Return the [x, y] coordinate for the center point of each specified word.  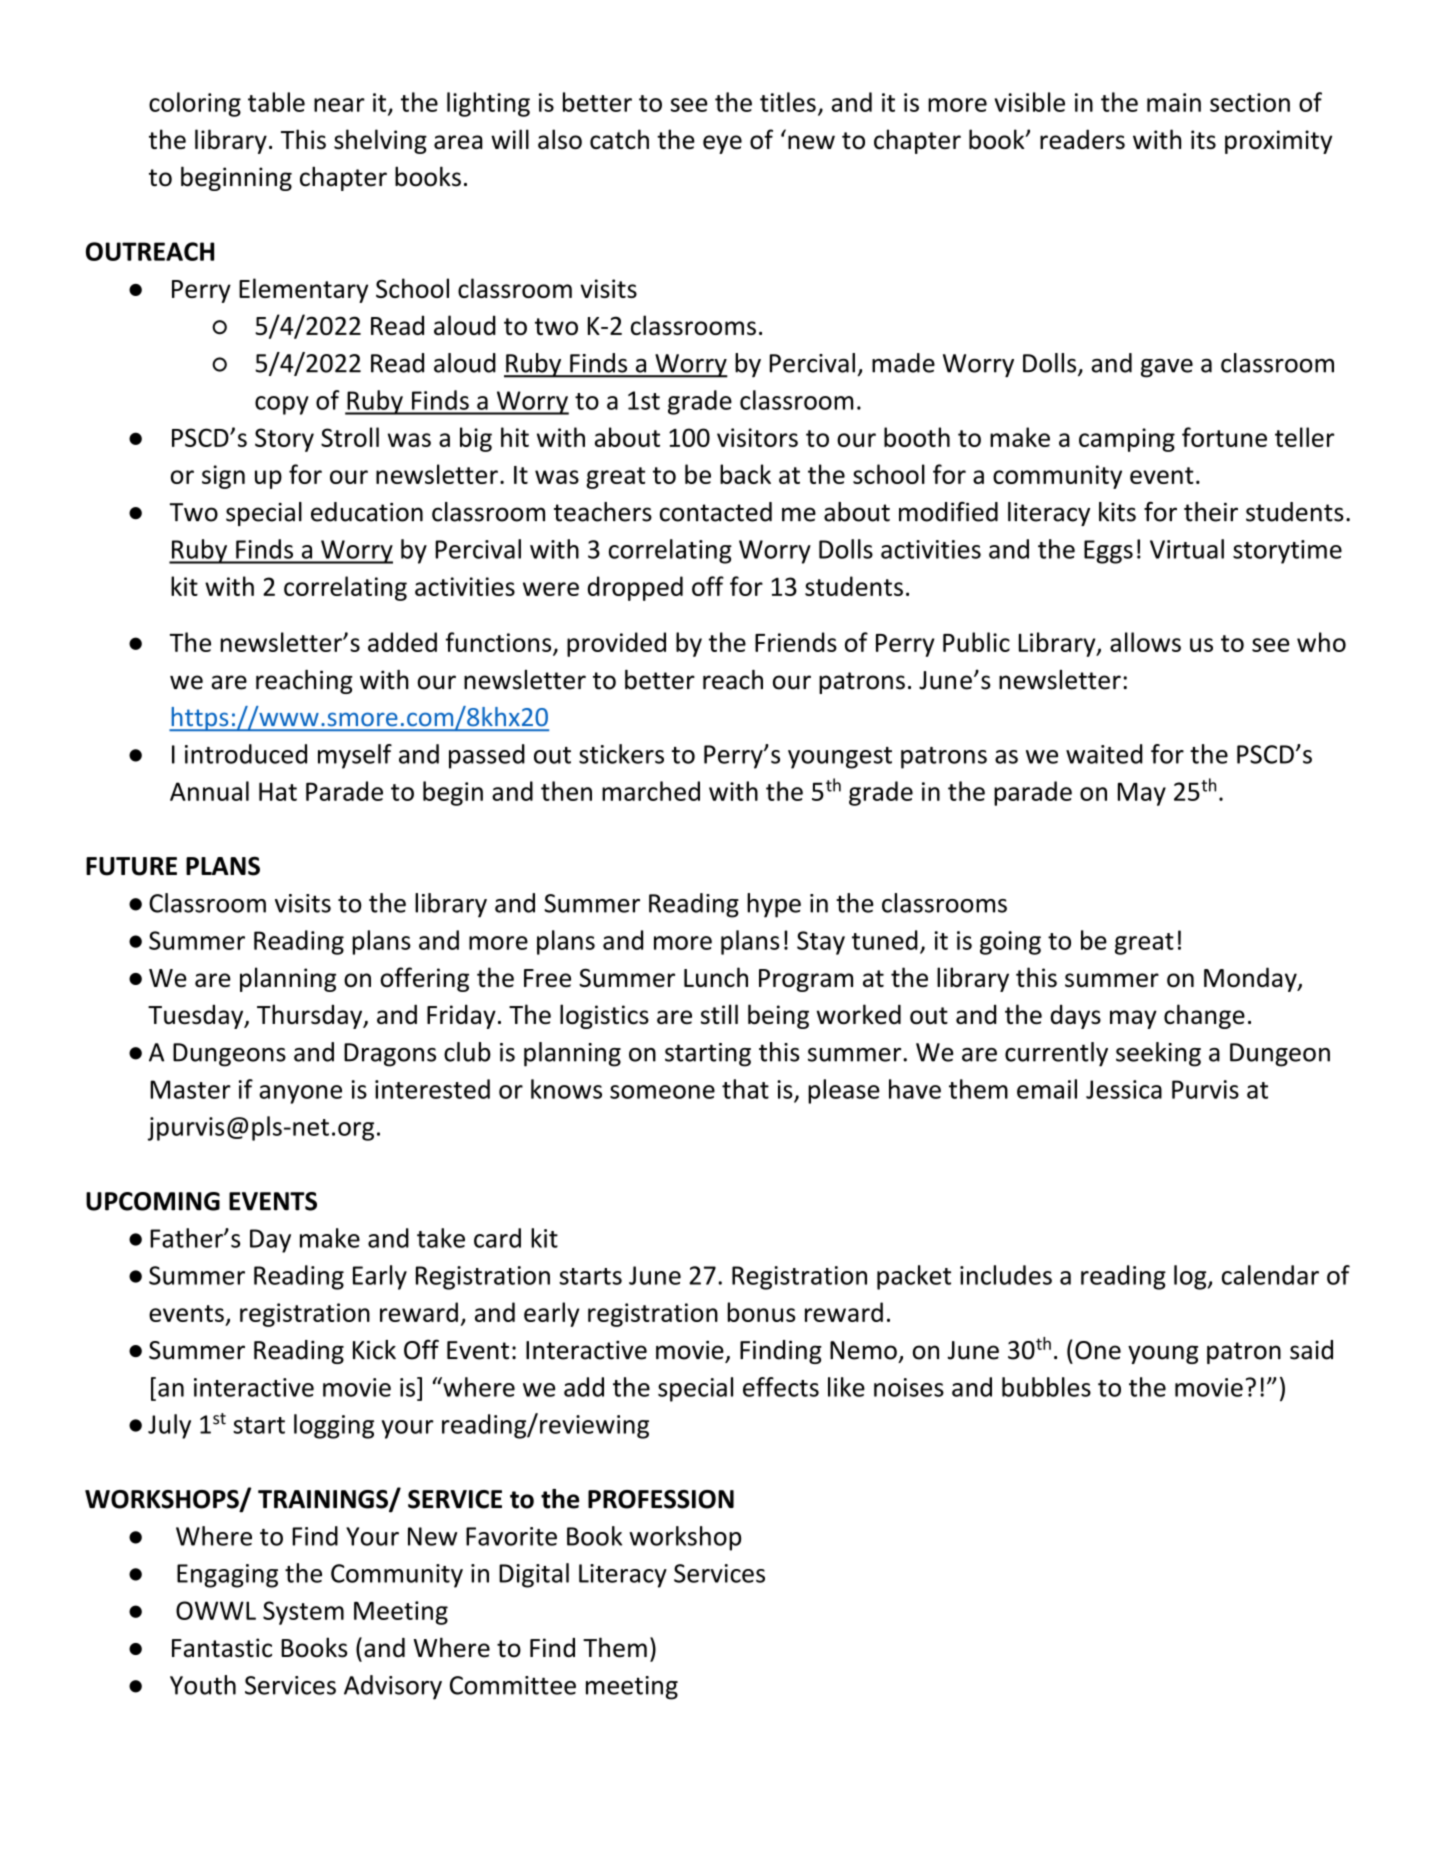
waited [1104, 754]
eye [722, 144]
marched [651, 791]
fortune [1224, 437]
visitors [757, 437]
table [276, 102]
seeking [1158, 1054]
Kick [374, 1350]
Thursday [311, 1016]
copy [282, 405]
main [1174, 102]
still [719, 1014]
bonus [761, 1312]
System [303, 1613]
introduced [246, 754]
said [1311, 1350]
